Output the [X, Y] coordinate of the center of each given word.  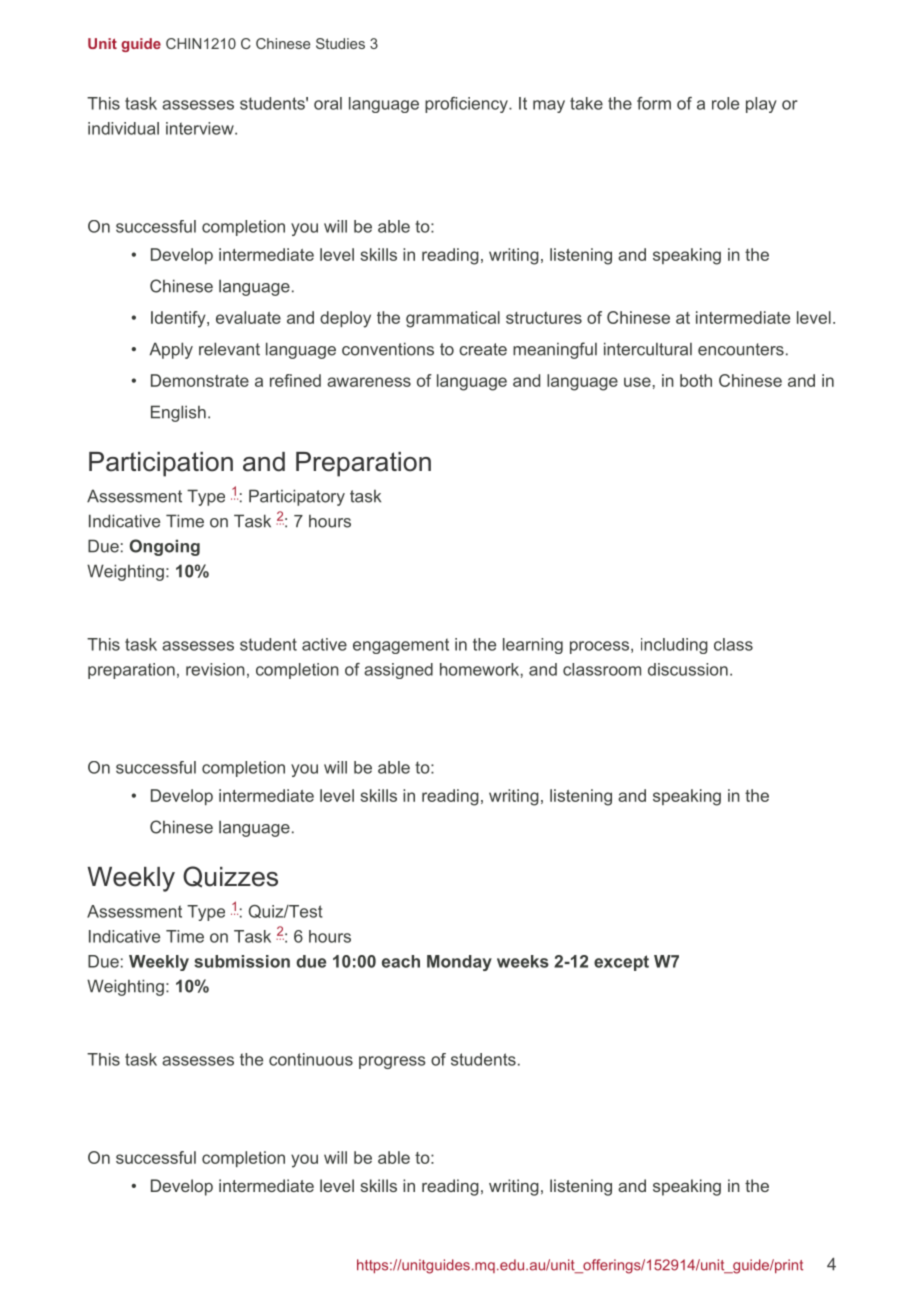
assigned [398, 671]
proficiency [467, 105]
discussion [688, 669]
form [654, 103]
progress [392, 1062]
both [696, 380]
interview [201, 128]
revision [215, 669]
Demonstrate [200, 380]
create [483, 349]
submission [242, 961]
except [621, 963]
